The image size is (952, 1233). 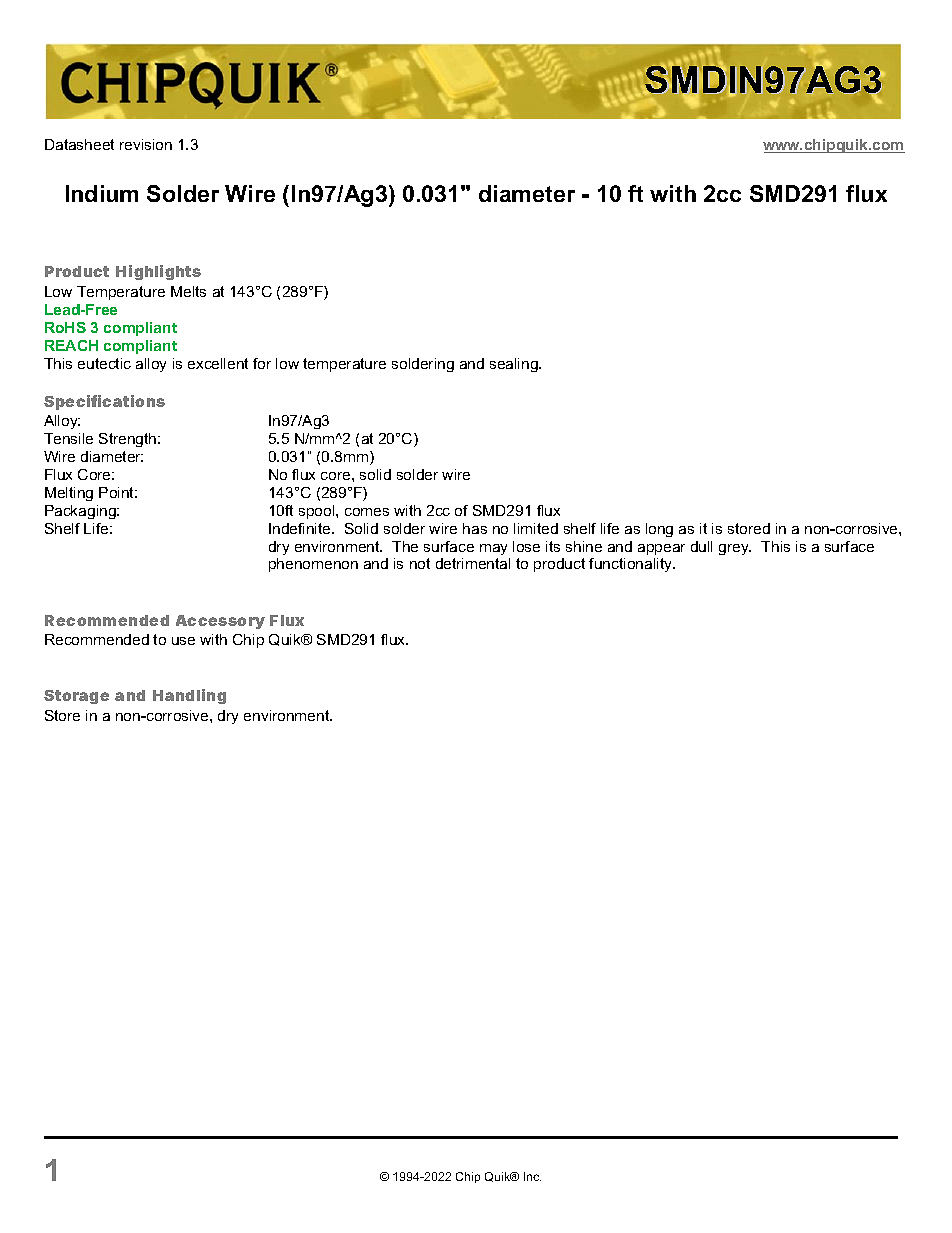 What do you see at coordinates (532, 1176) in the screenshot?
I see `Inc` at bounding box center [532, 1176].
